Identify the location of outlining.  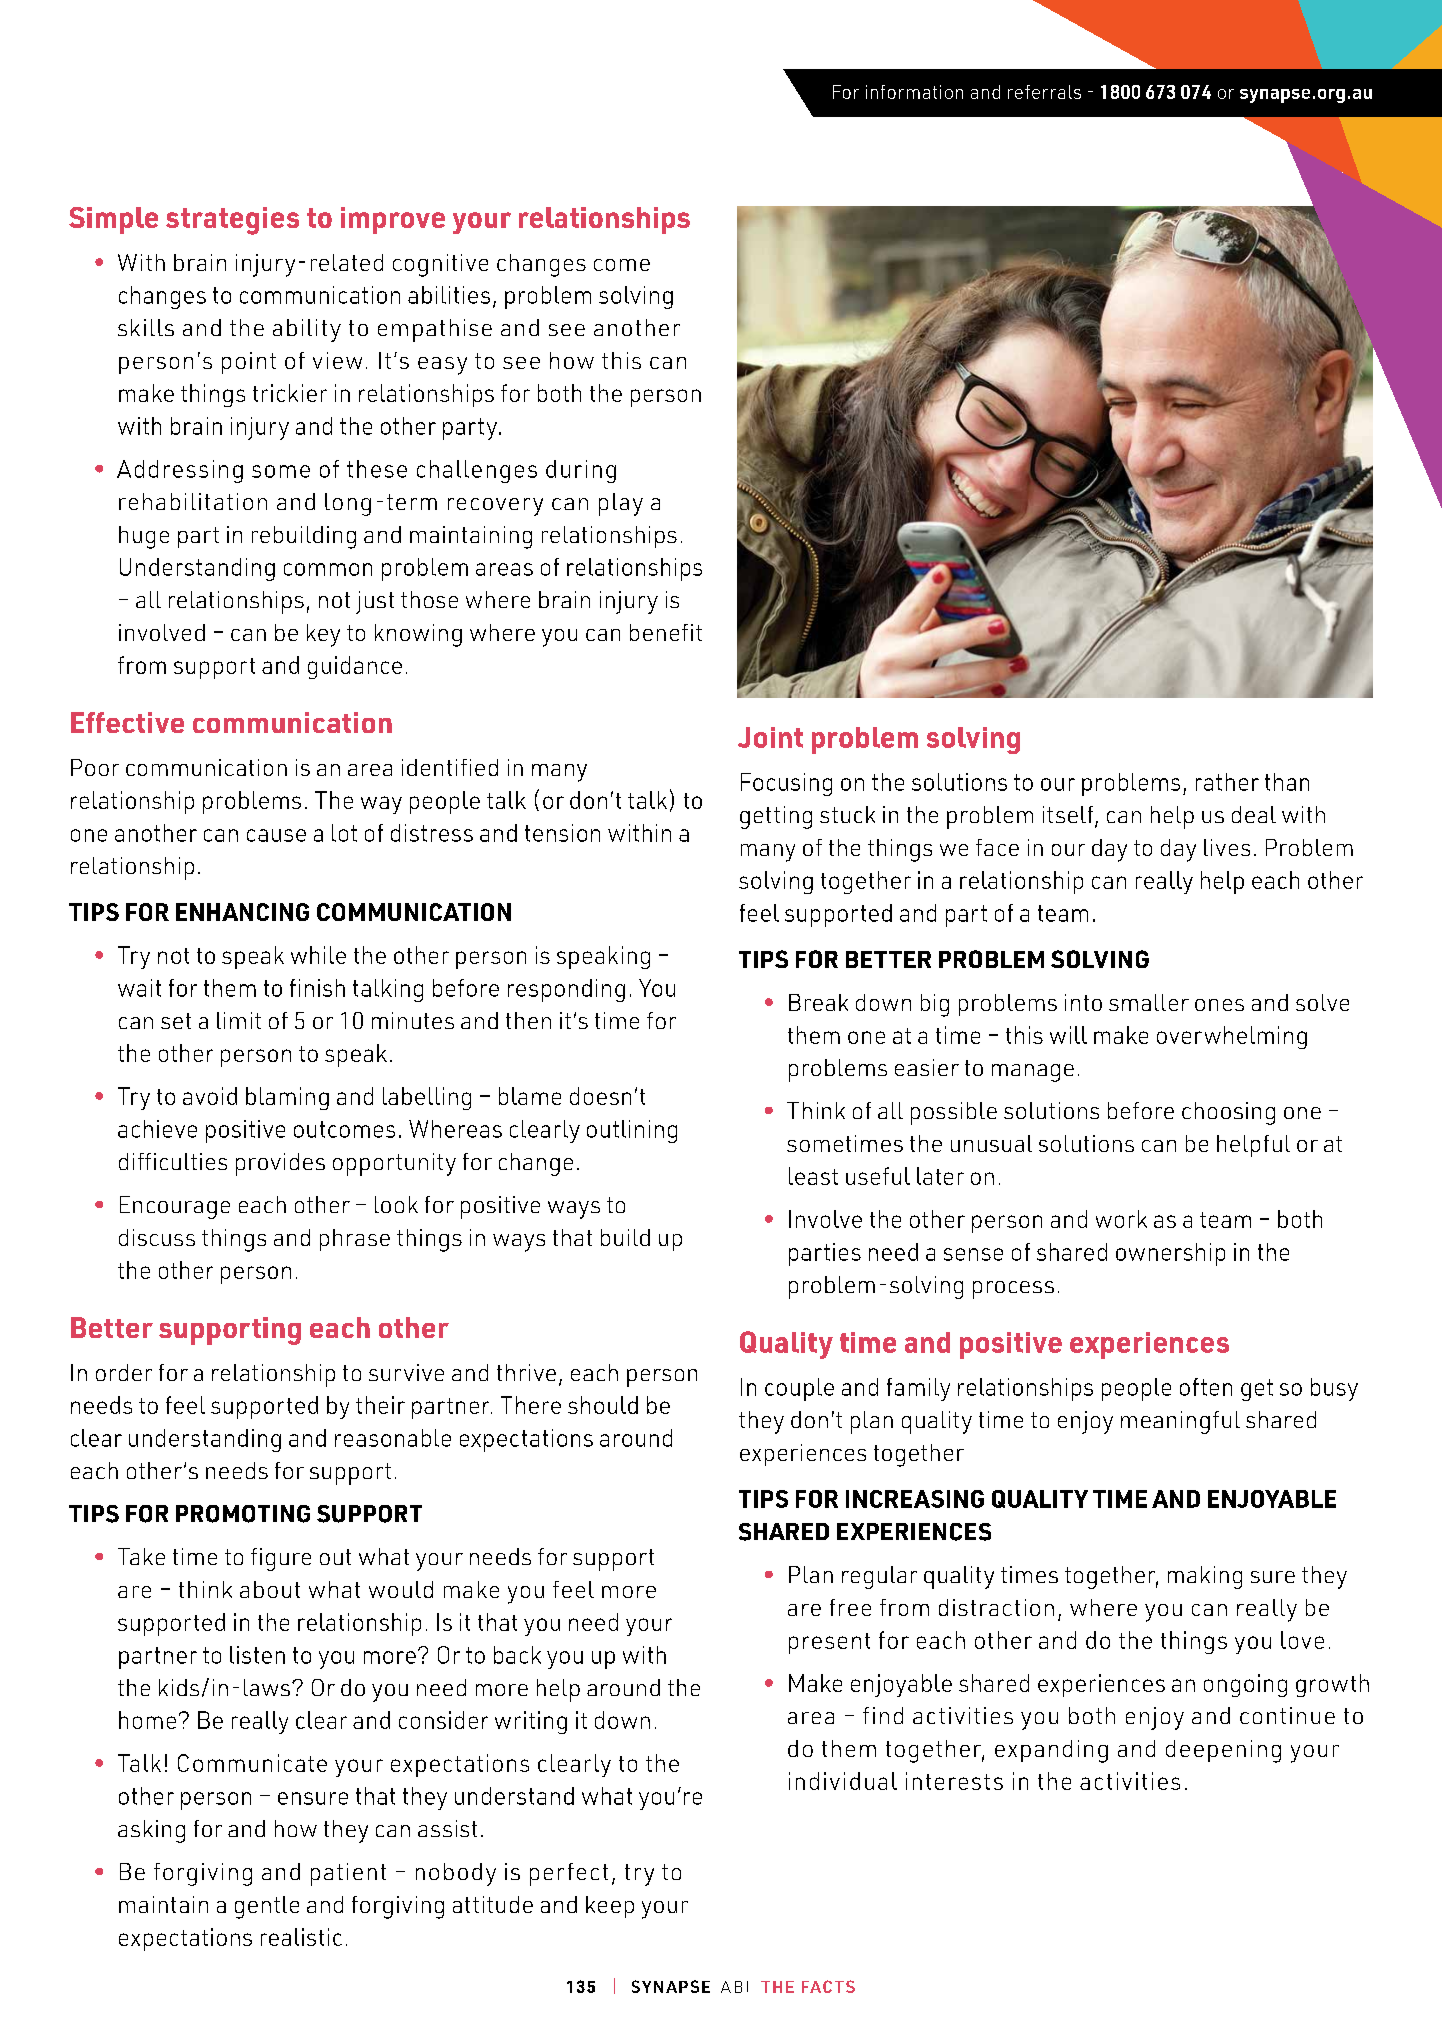
(632, 1131).
